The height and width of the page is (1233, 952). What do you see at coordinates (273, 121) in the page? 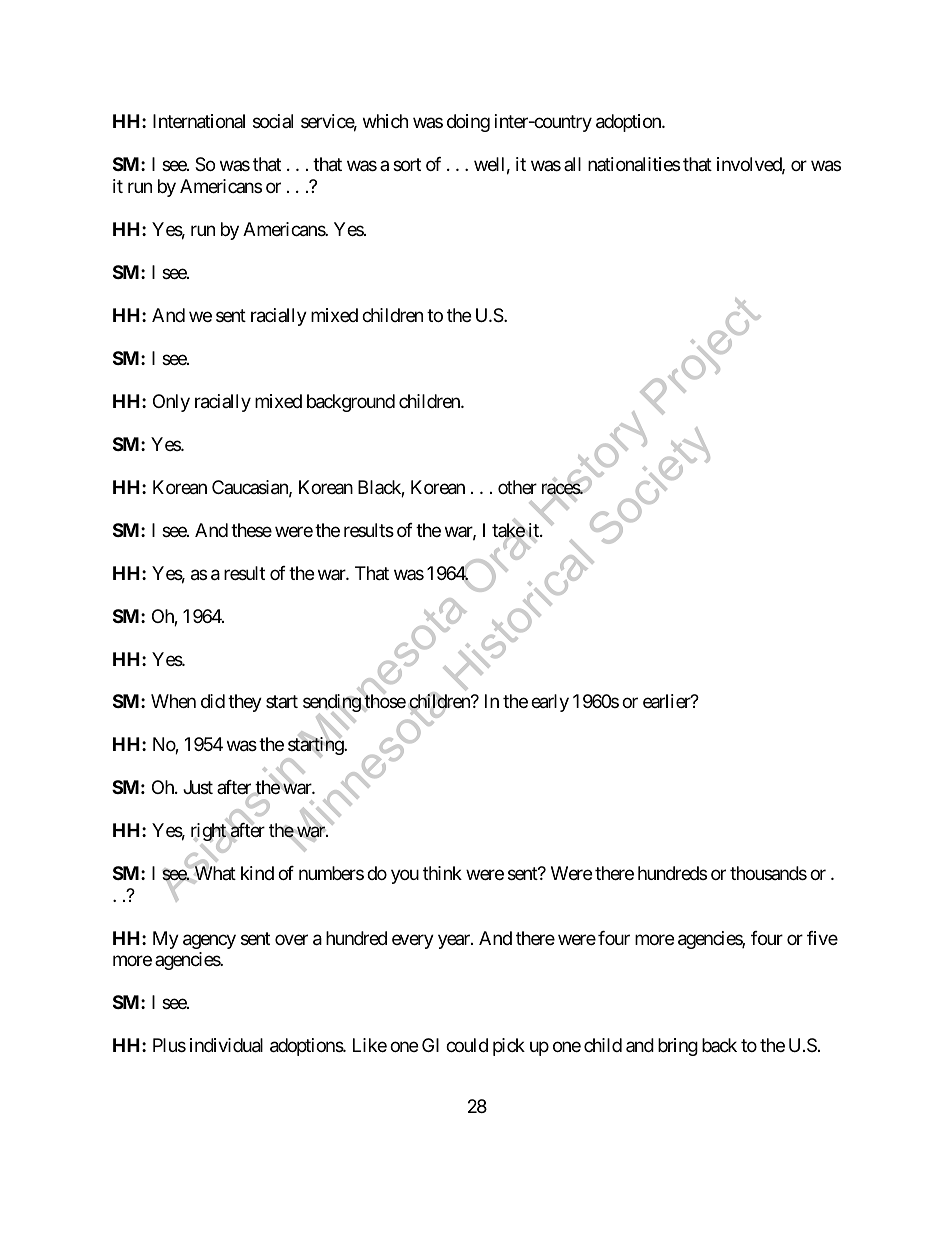
I see `social` at bounding box center [273, 121].
